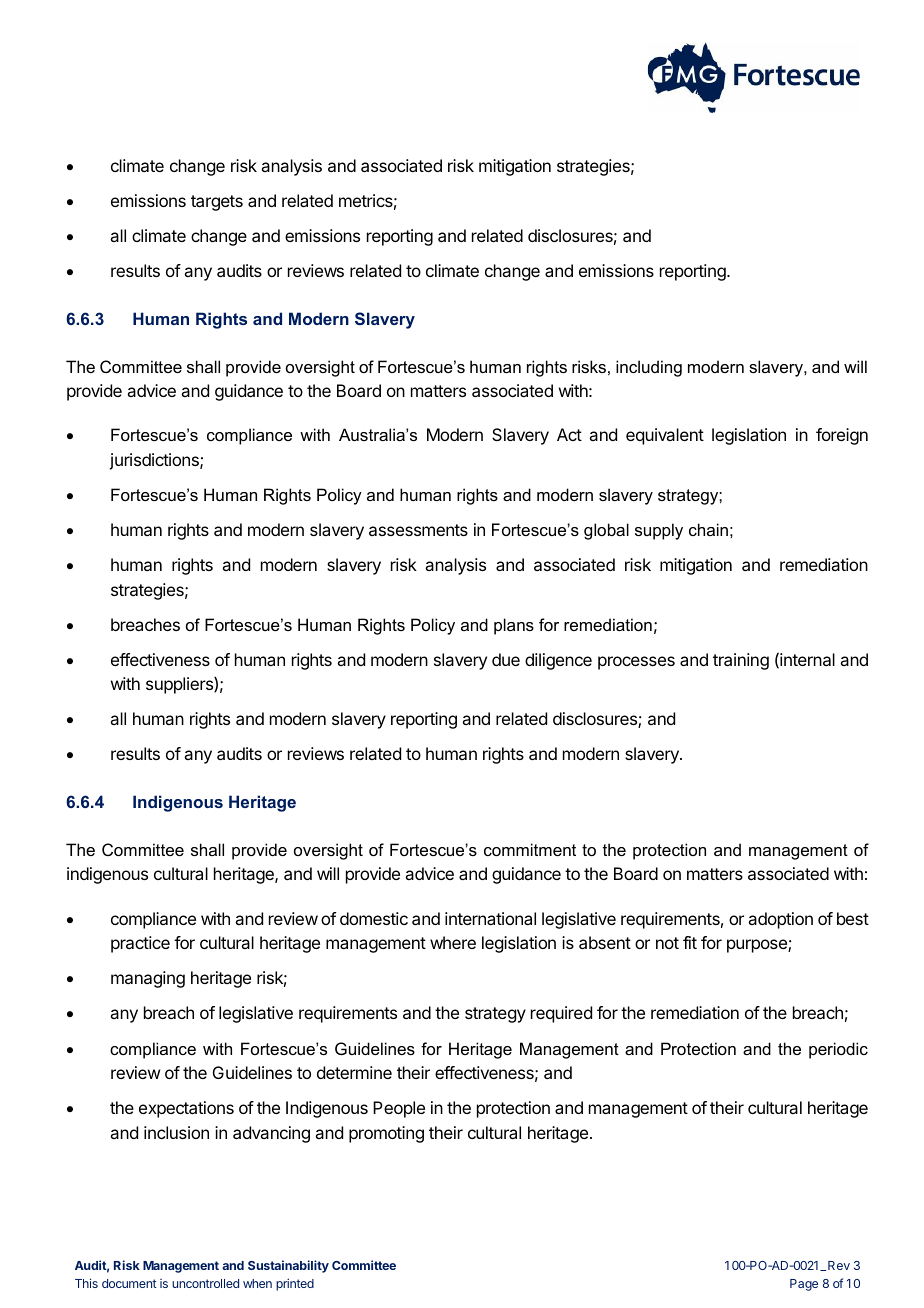 This screenshot has height=1308, width=924. What do you see at coordinates (180, 685) in the screenshot?
I see `suppliers` at bounding box center [180, 685].
